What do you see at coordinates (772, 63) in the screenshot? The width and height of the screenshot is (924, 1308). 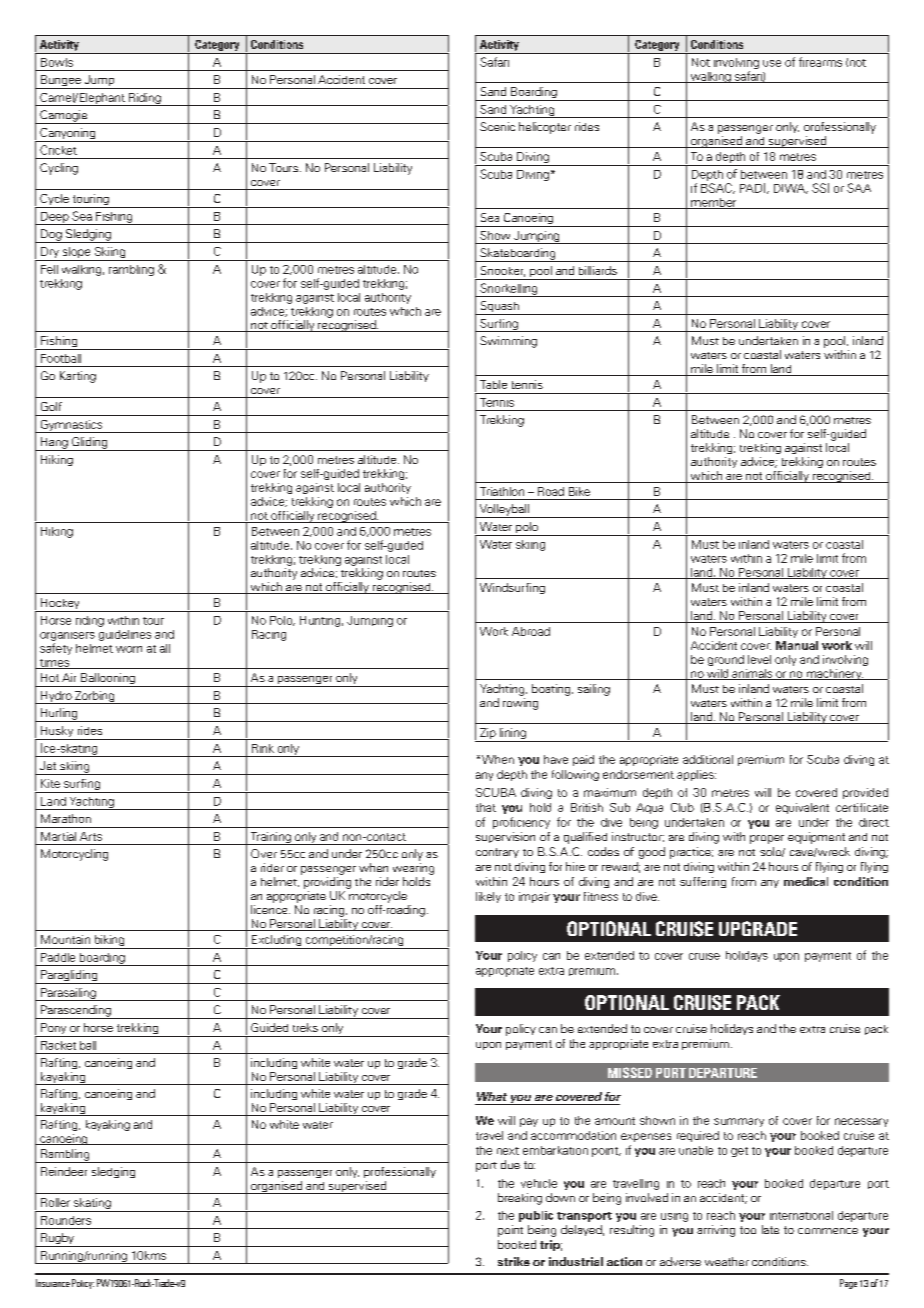 I see `use` at bounding box center [772, 63].
